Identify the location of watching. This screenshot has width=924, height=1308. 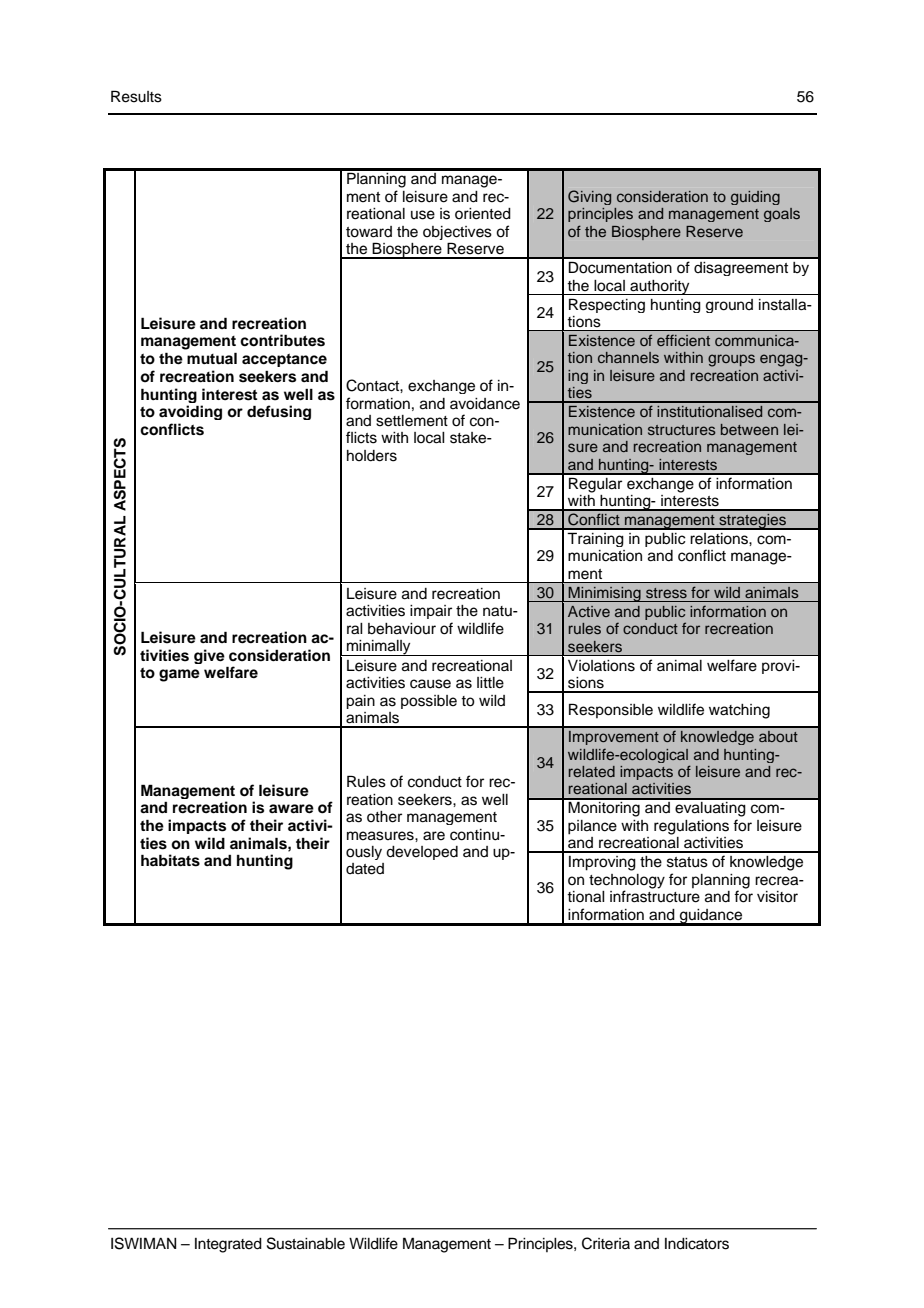
(739, 711).
